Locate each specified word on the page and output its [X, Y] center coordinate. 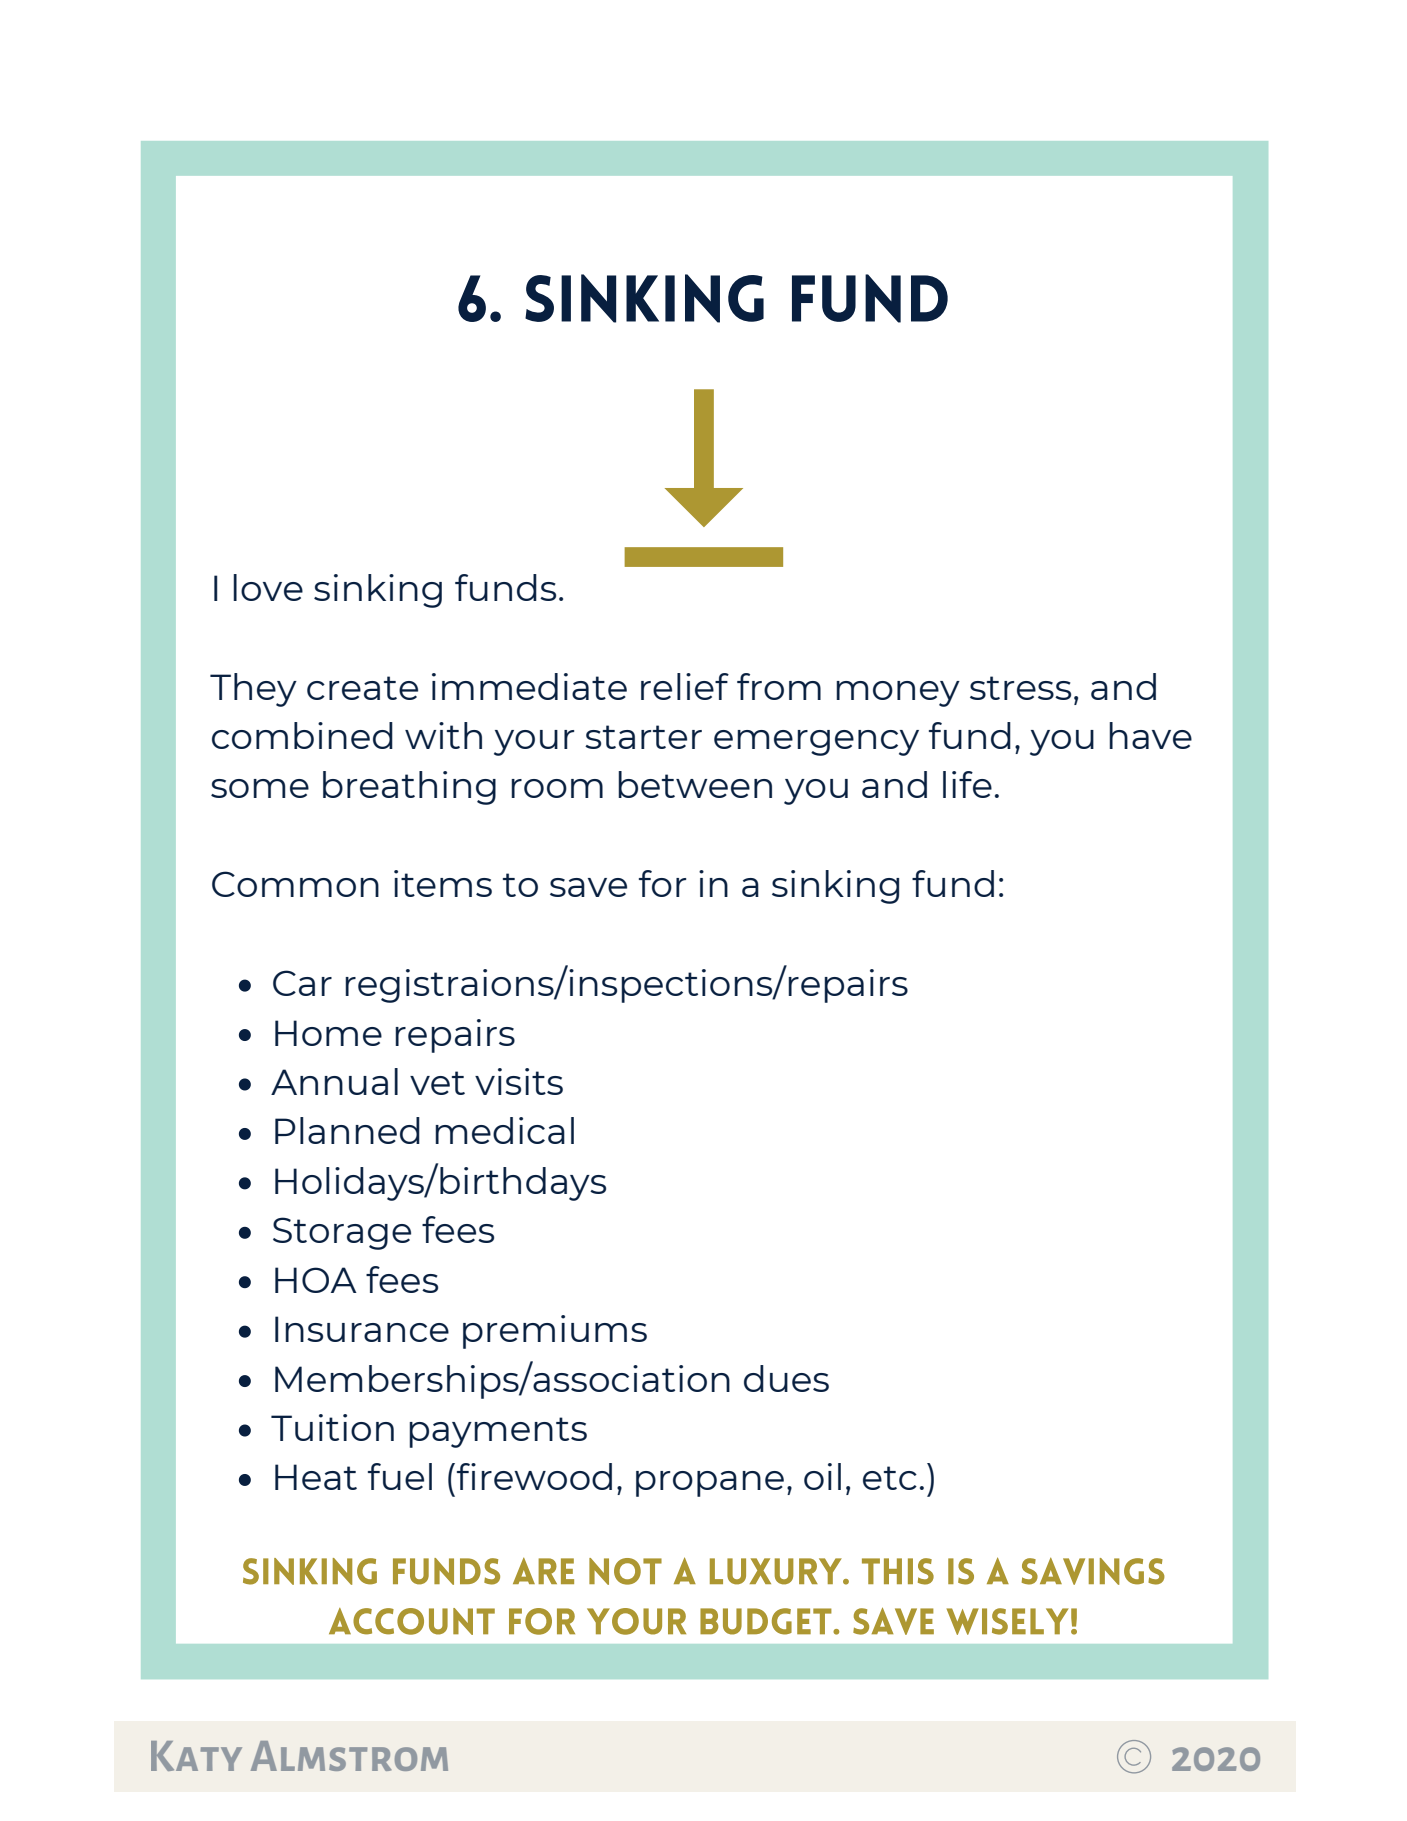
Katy [196, 1756]
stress [1020, 688]
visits [519, 1081]
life [967, 784]
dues [786, 1378]
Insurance [362, 1329]
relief [685, 686]
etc [890, 1478]
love [268, 587]
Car [302, 983]
